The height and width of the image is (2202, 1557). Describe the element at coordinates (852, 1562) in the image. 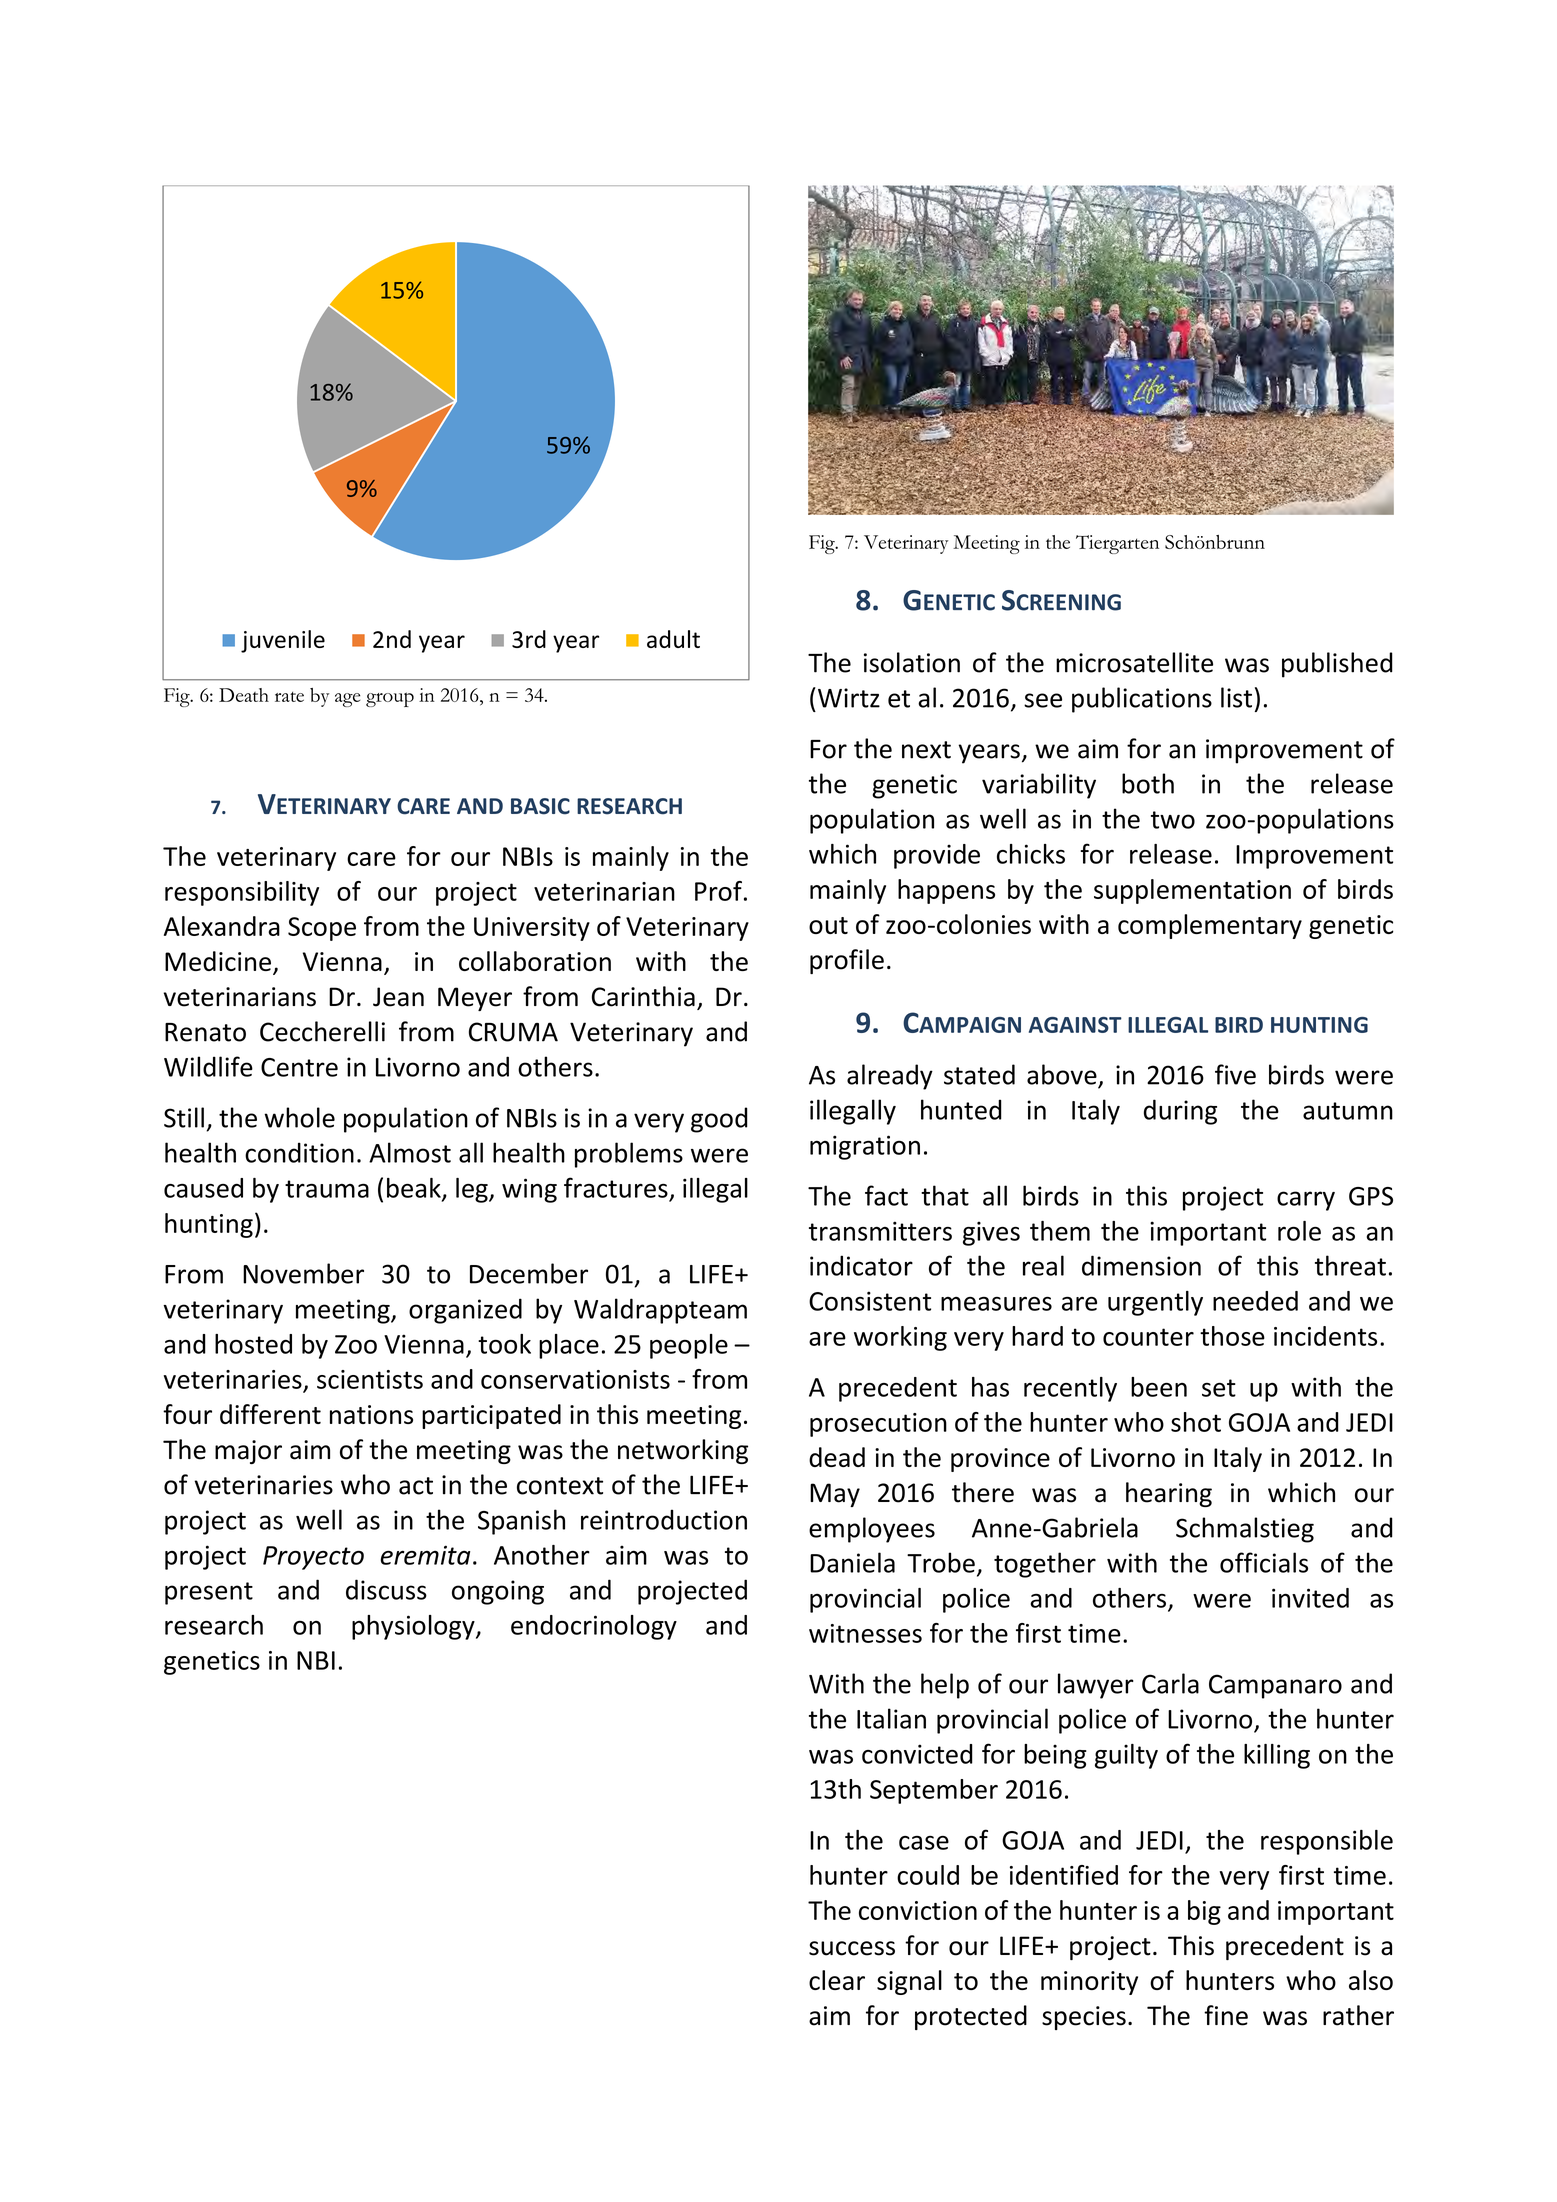

I see `Daniela` at that location.
